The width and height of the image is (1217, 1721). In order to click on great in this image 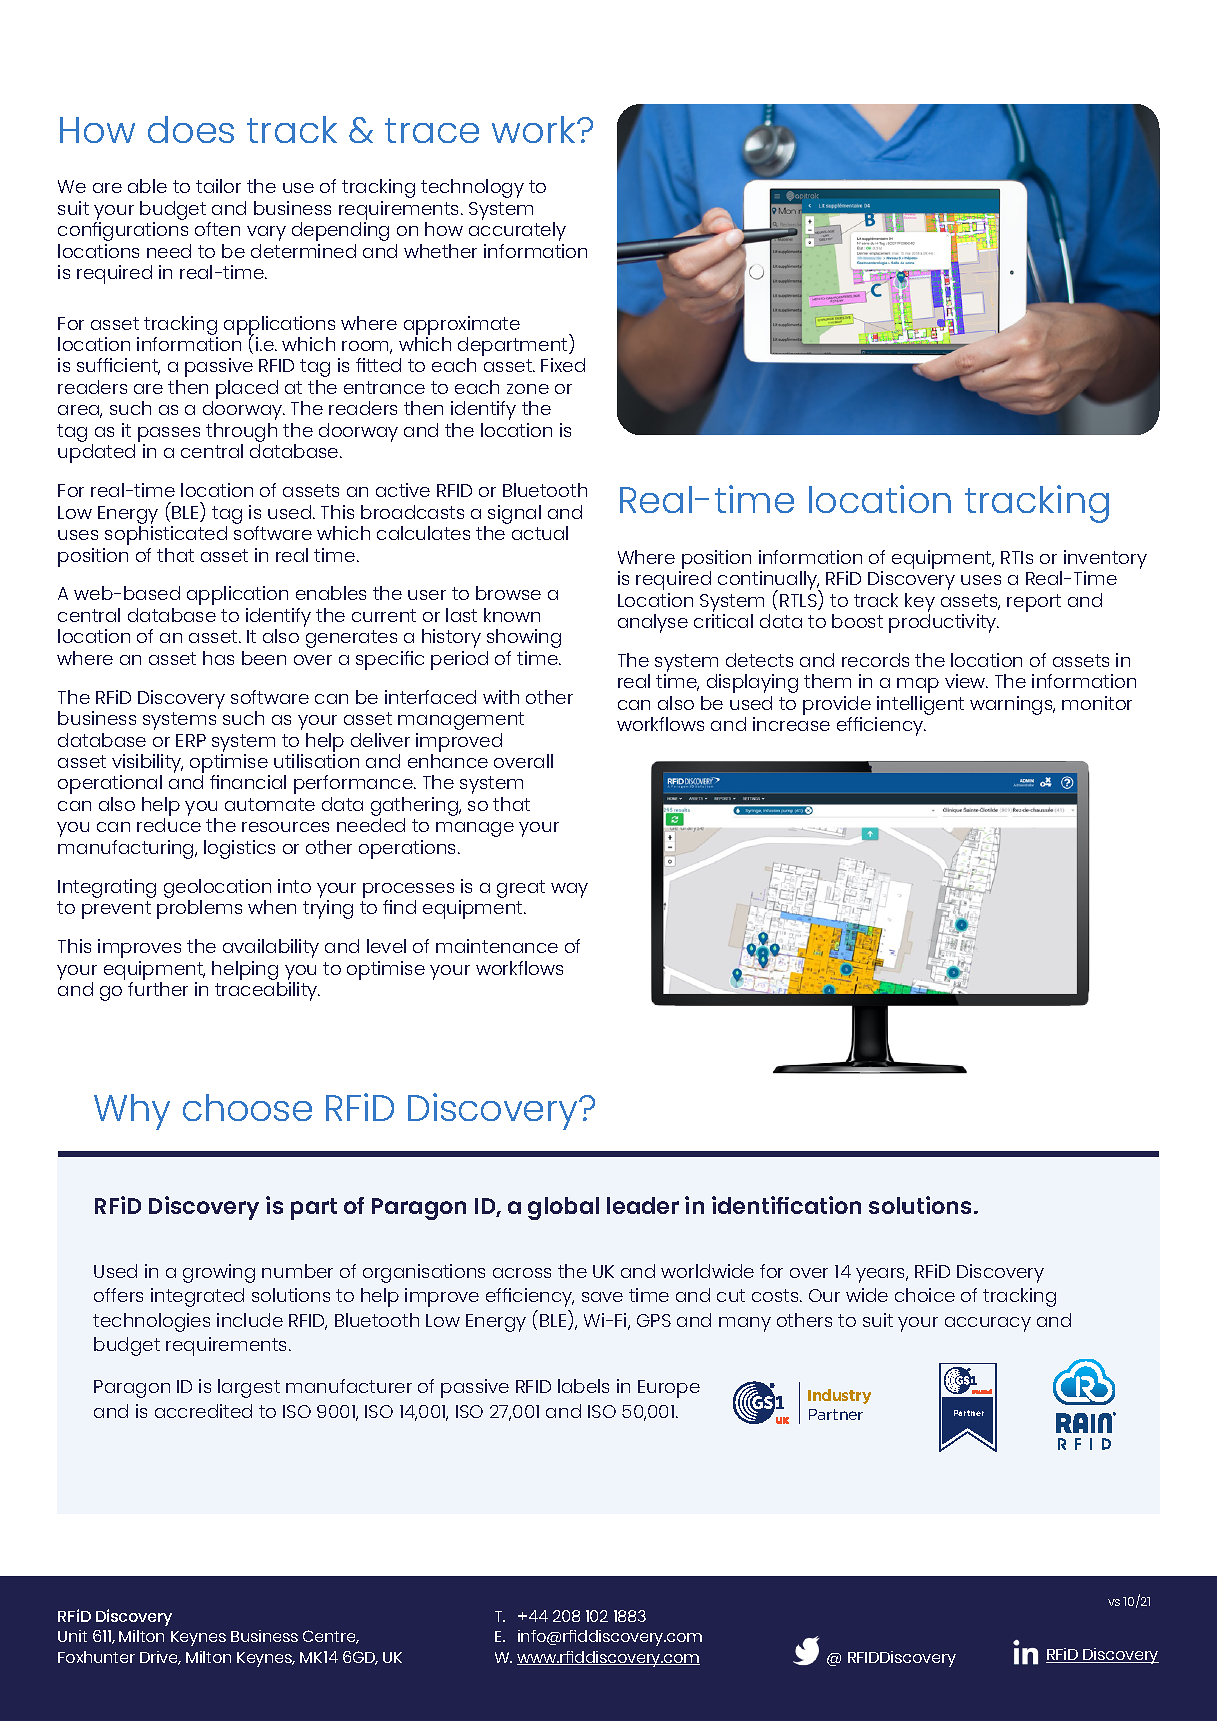, I will do `click(521, 889)`.
